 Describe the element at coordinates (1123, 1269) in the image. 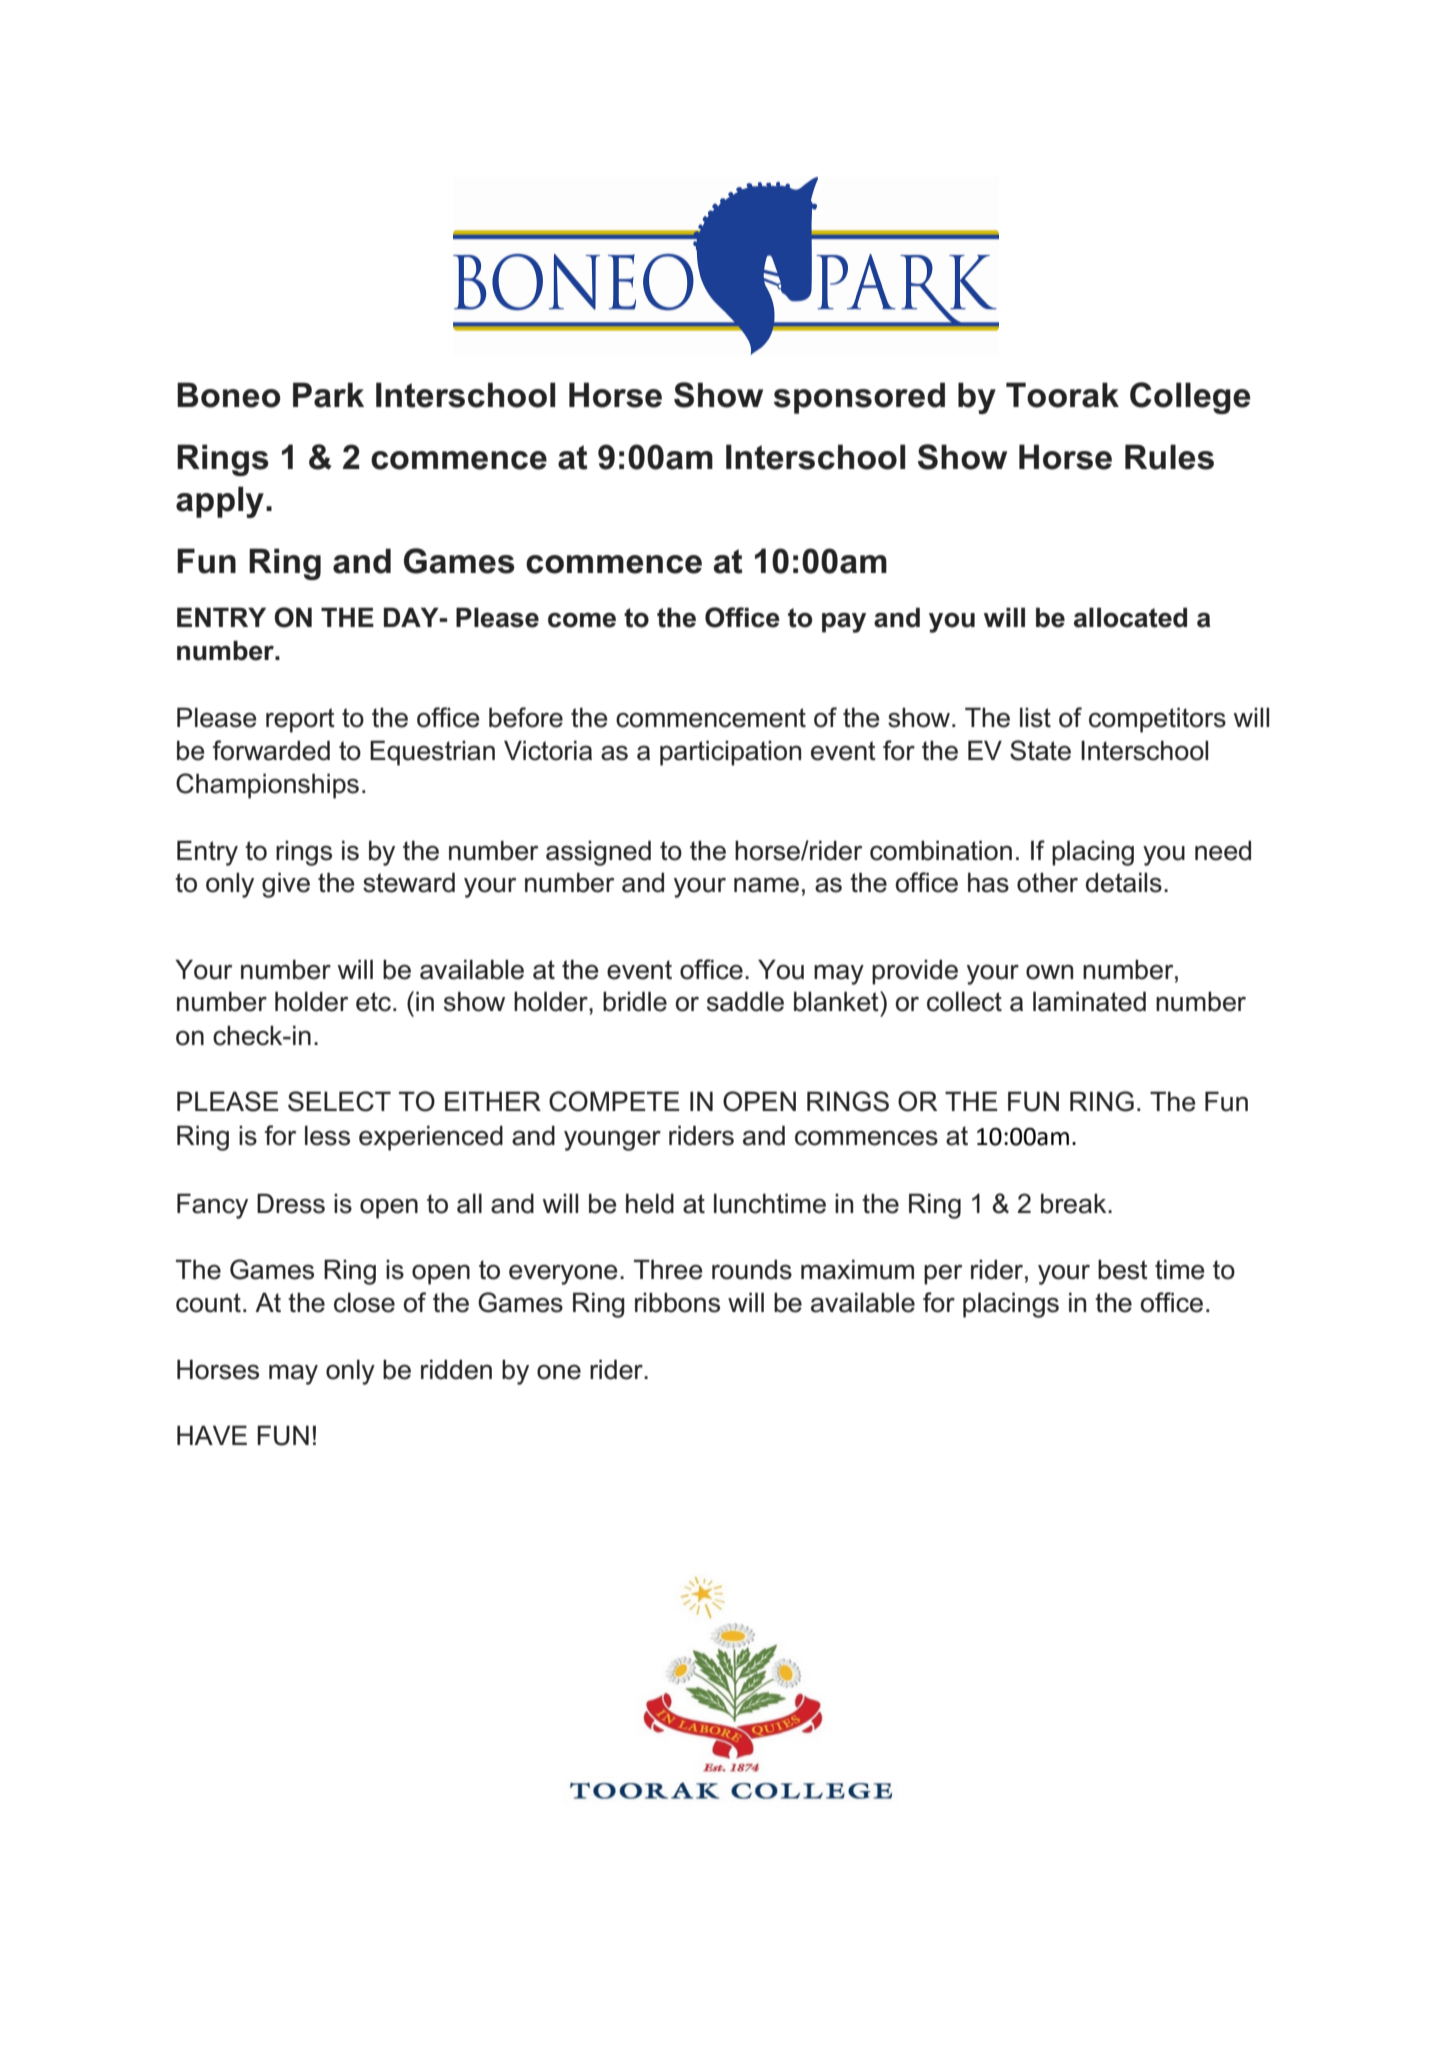

I see `best` at that location.
